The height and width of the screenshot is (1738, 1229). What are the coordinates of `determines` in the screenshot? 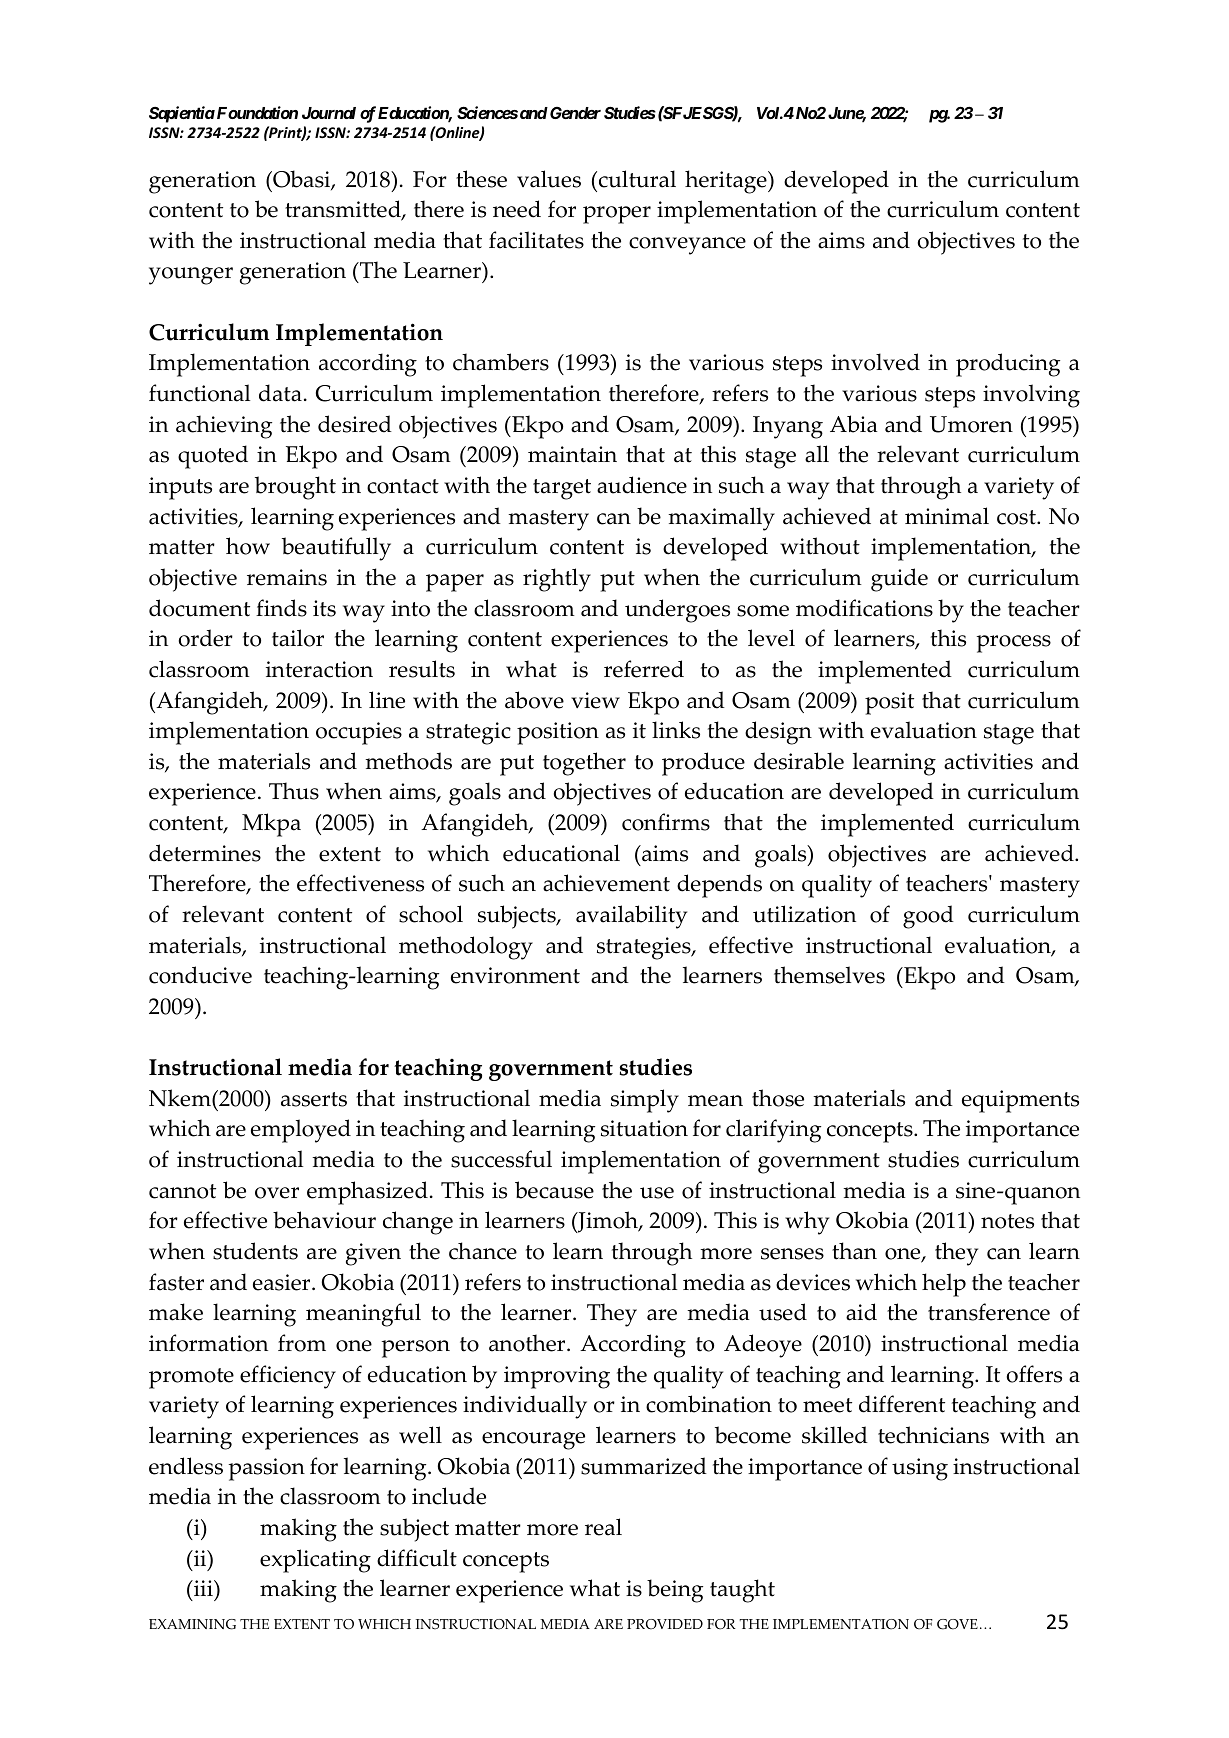 It's located at (205, 853).
